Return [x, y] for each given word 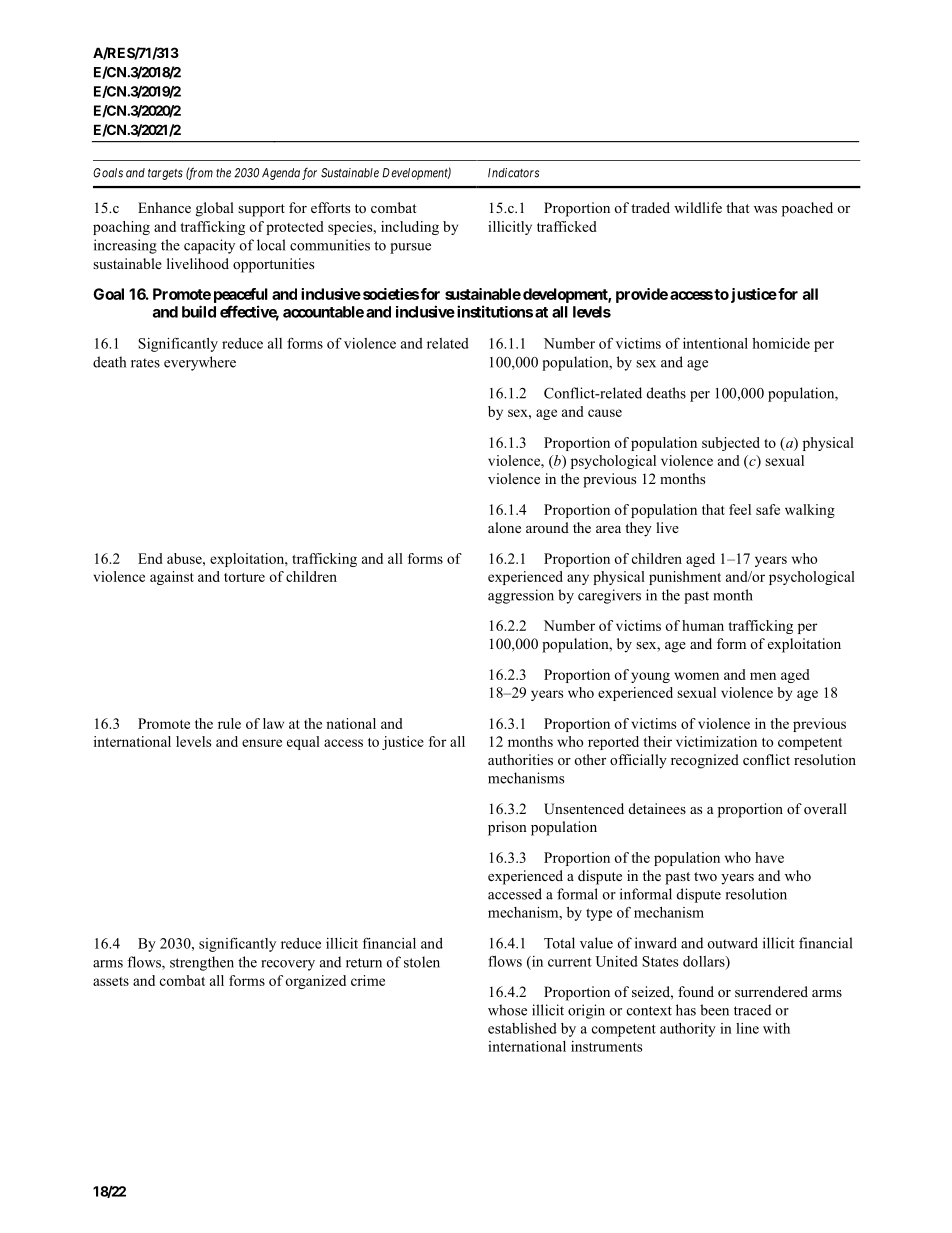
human [703, 625]
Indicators [513, 173]
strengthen [202, 963]
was [765, 209]
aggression [521, 596]
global [215, 209]
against [172, 578]
